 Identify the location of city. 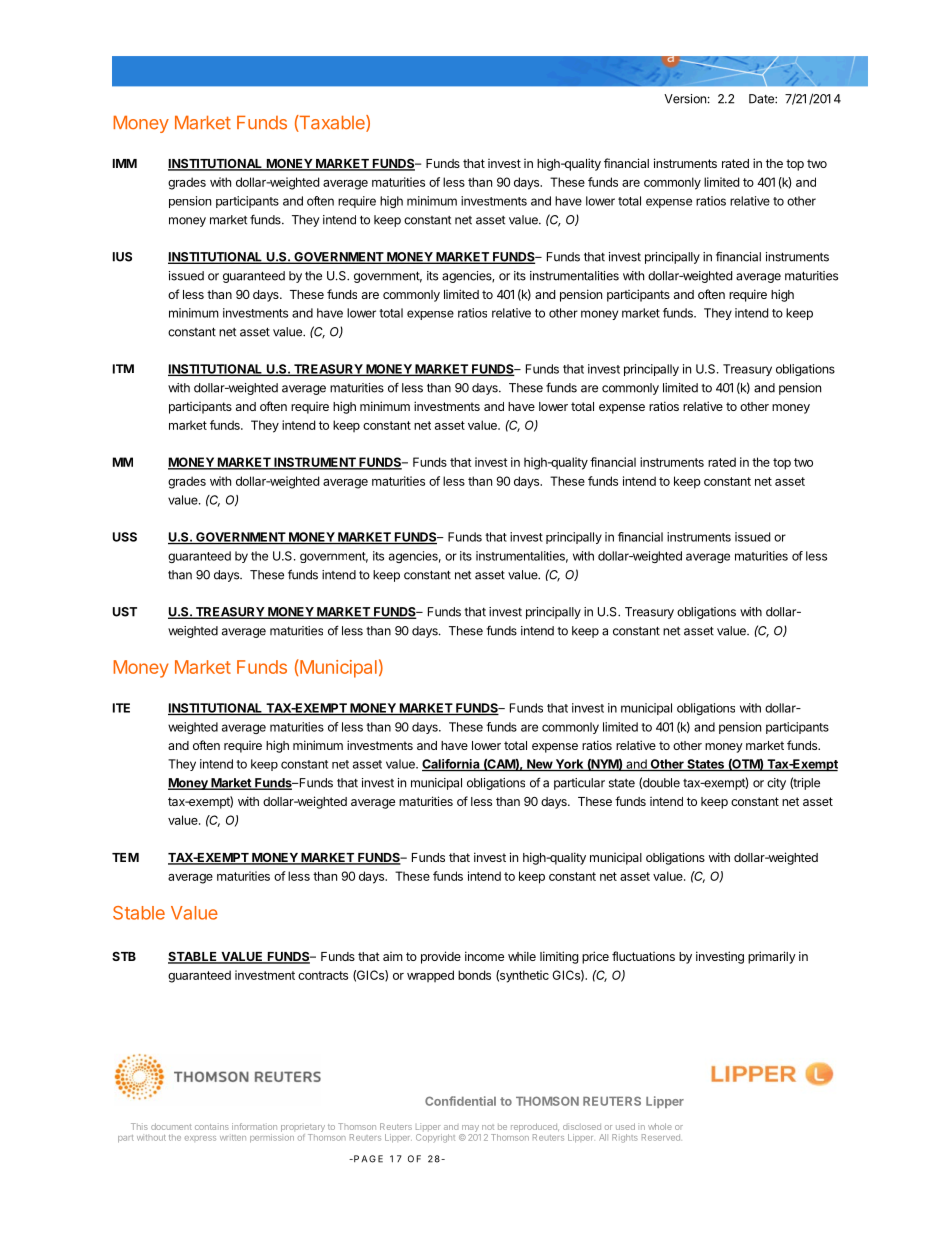
(776, 784).
